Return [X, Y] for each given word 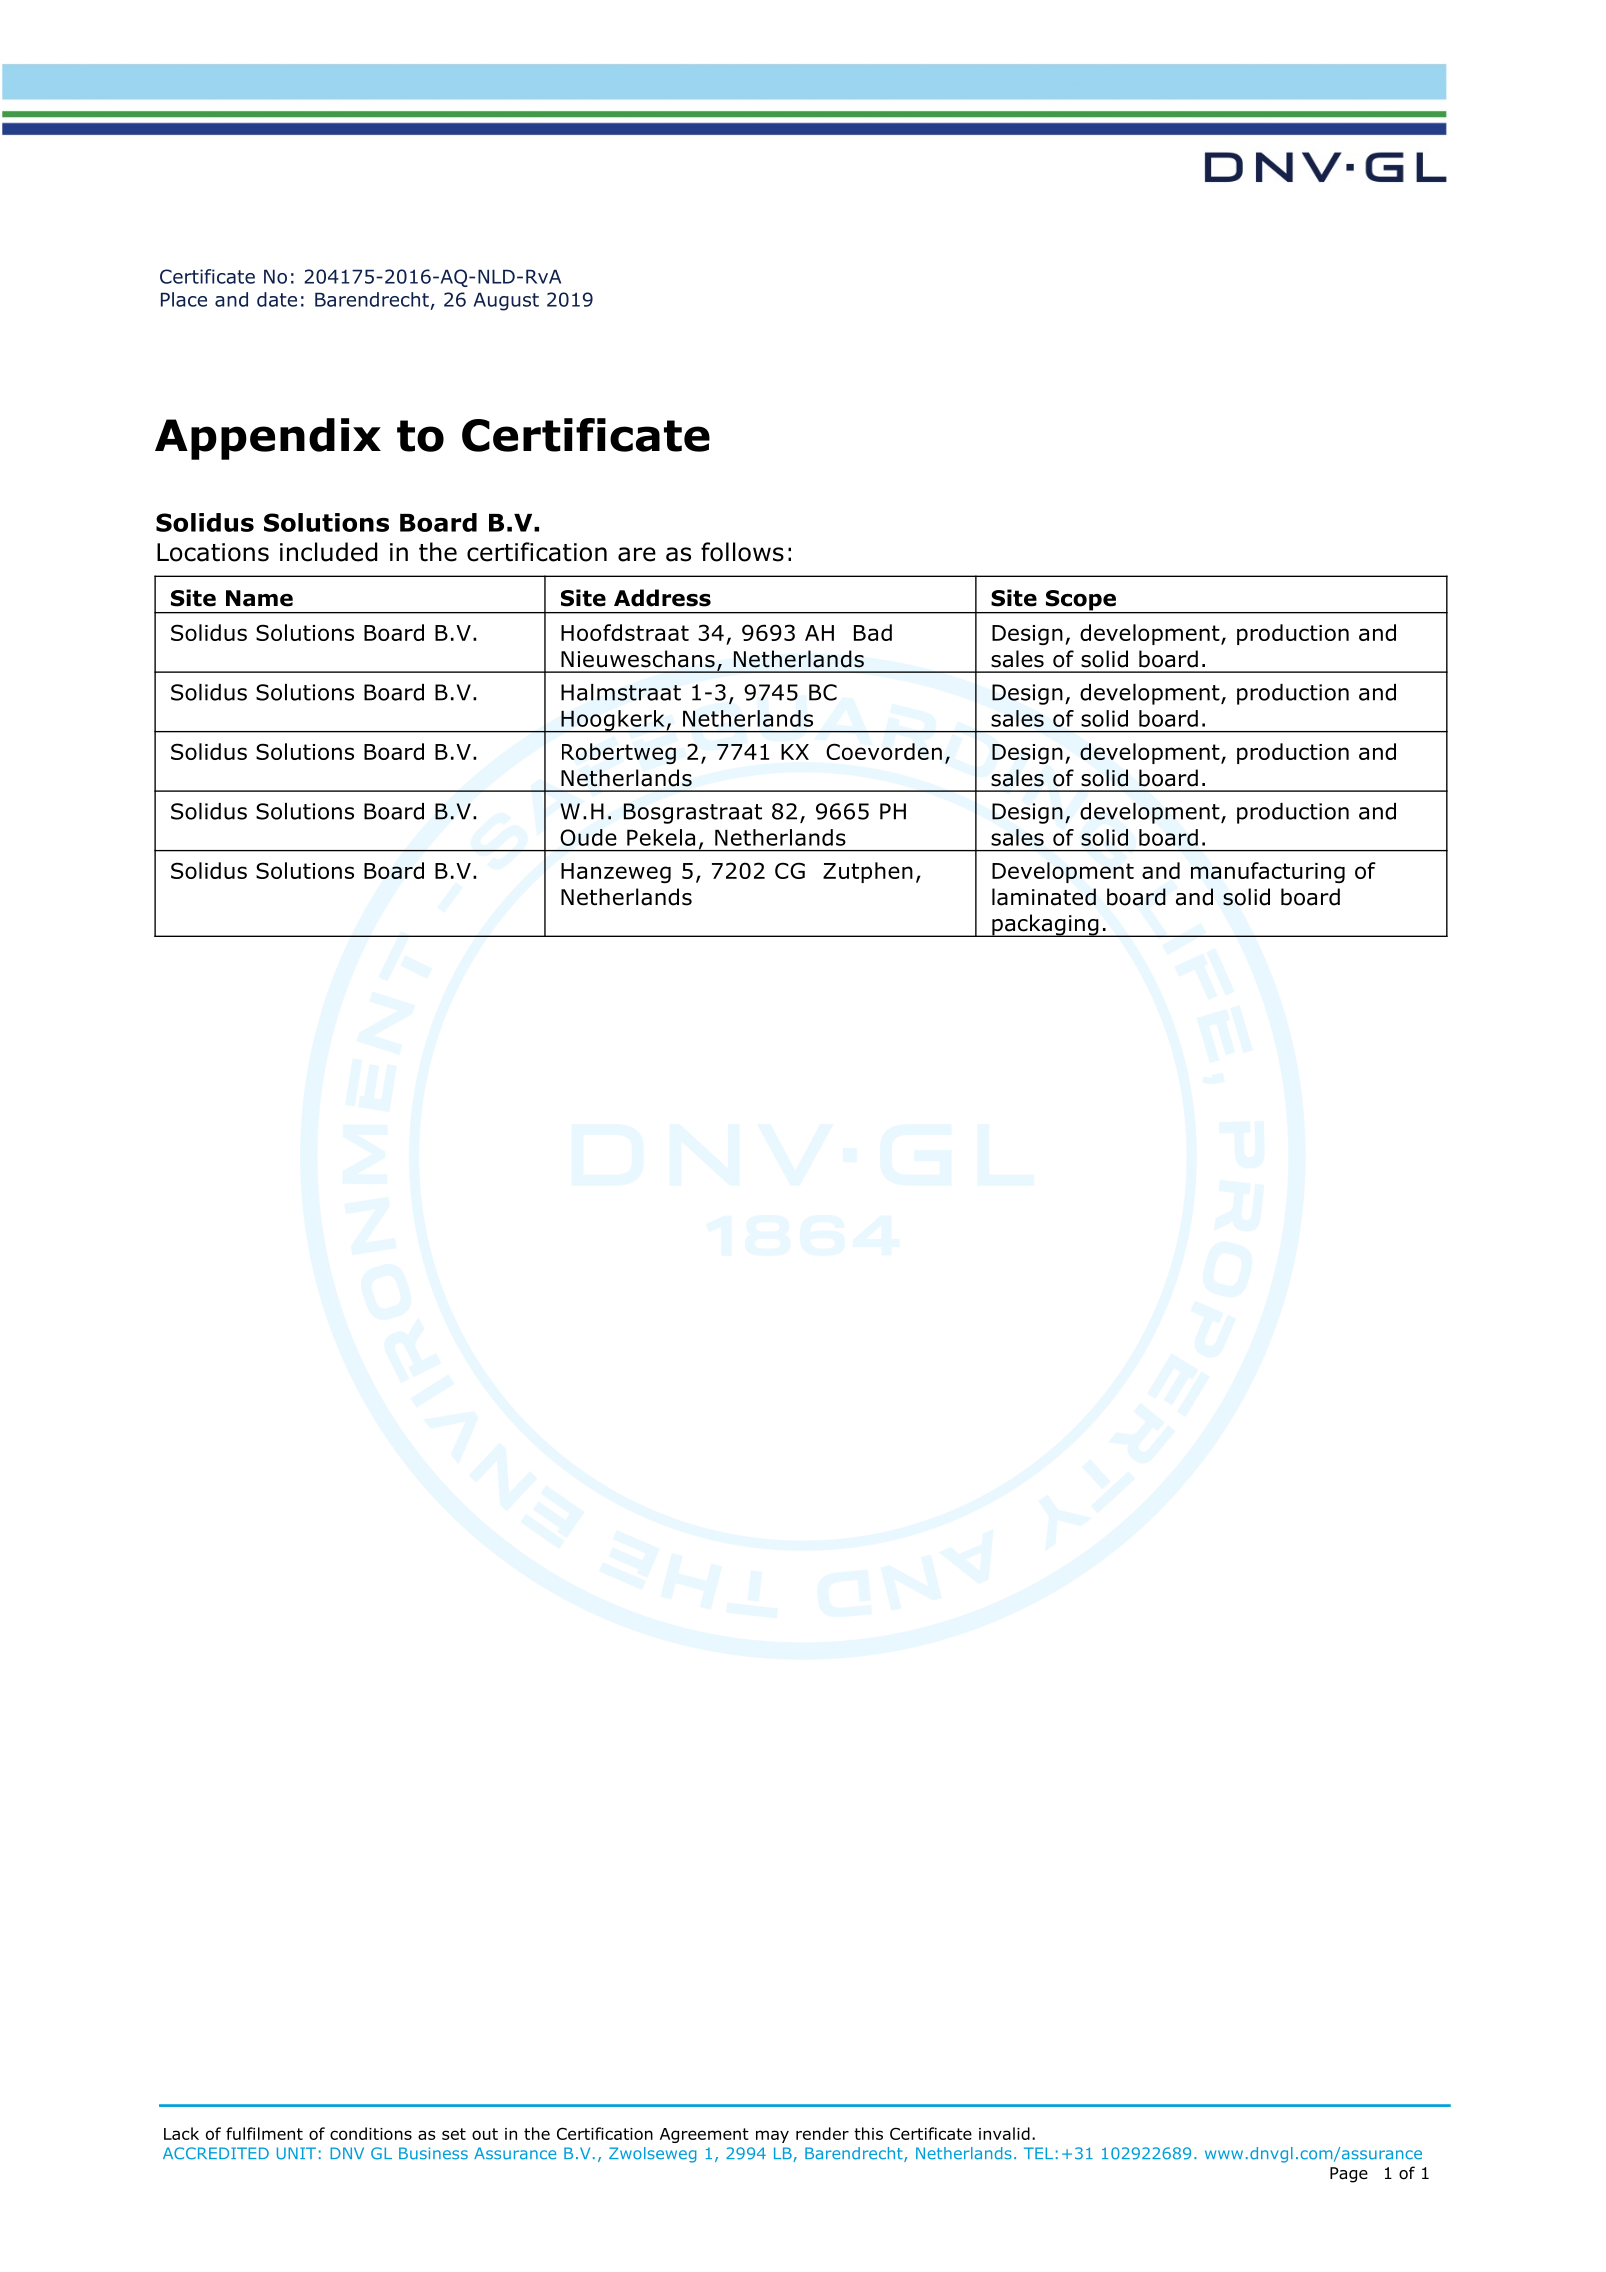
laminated [1044, 897]
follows [742, 552]
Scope [1080, 601]
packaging [1045, 925]
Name [259, 598]
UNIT [296, 2153]
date [277, 299]
